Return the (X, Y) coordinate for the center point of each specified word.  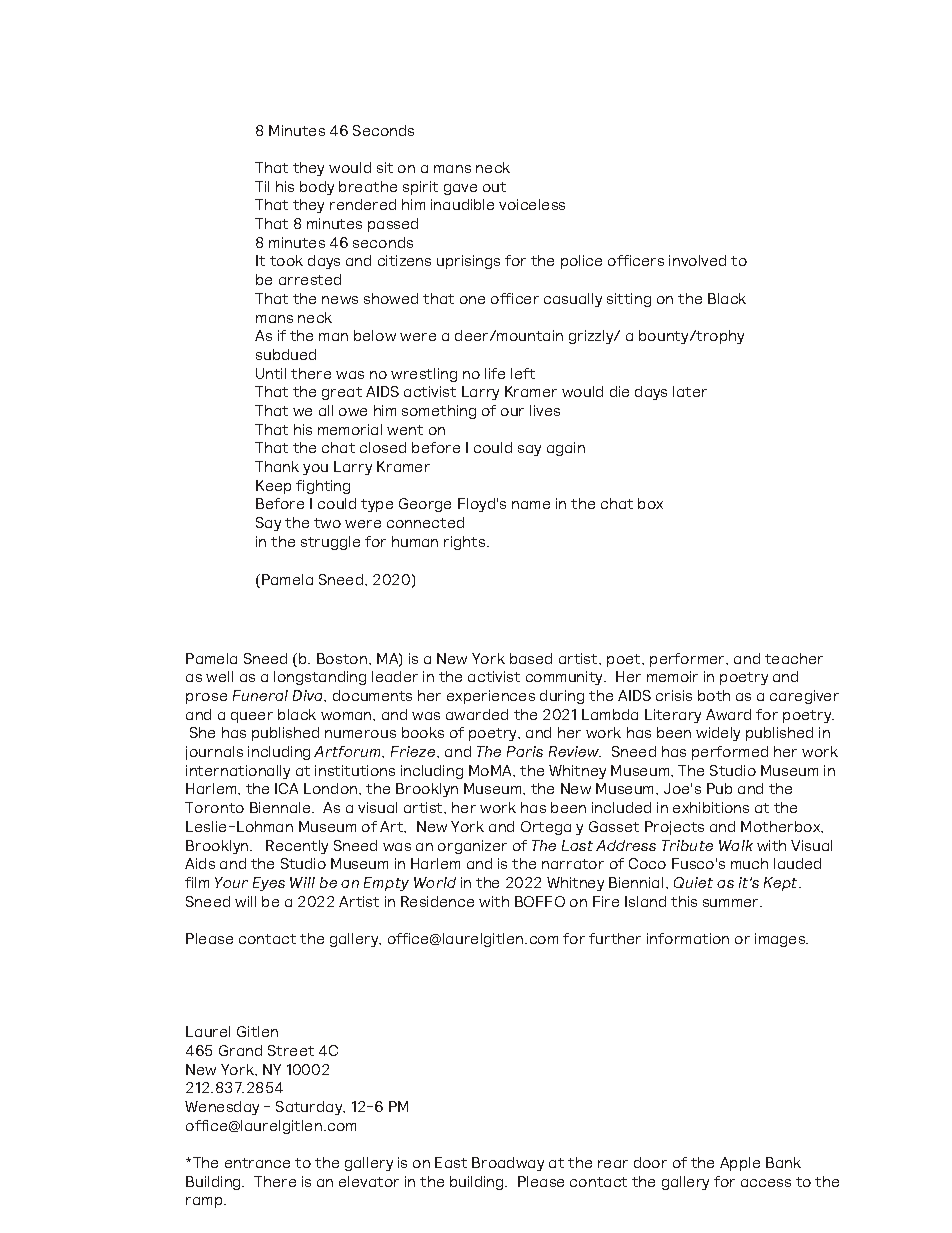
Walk (736, 845)
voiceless (532, 204)
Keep (273, 487)
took (286, 260)
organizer (472, 847)
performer (688, 660)
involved (697, 260)
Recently (297, 847)
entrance (257, 1163)
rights (466, 543)
